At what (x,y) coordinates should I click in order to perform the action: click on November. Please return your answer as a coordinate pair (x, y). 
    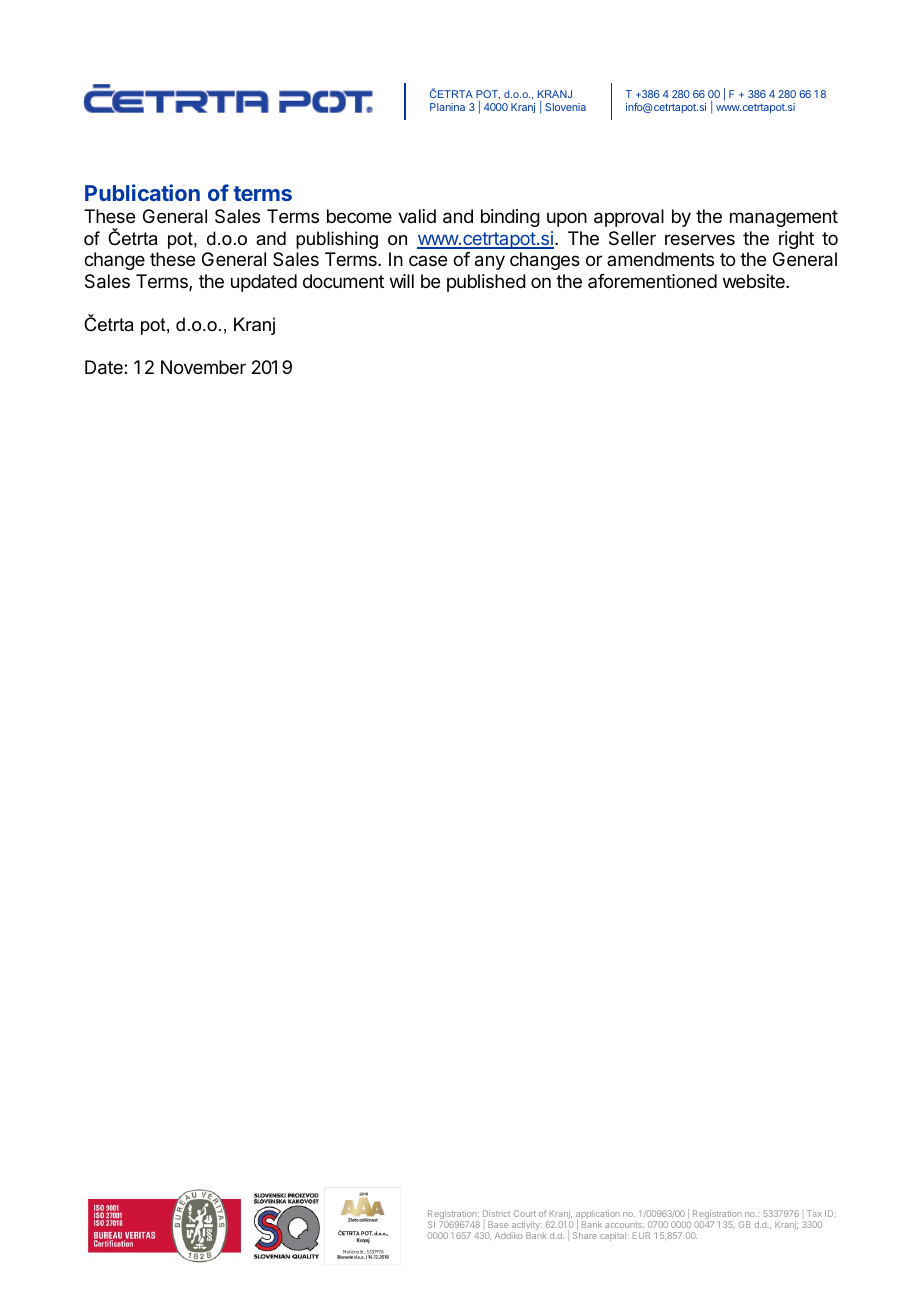
    Looking at the image, I should click on (203, 367).
